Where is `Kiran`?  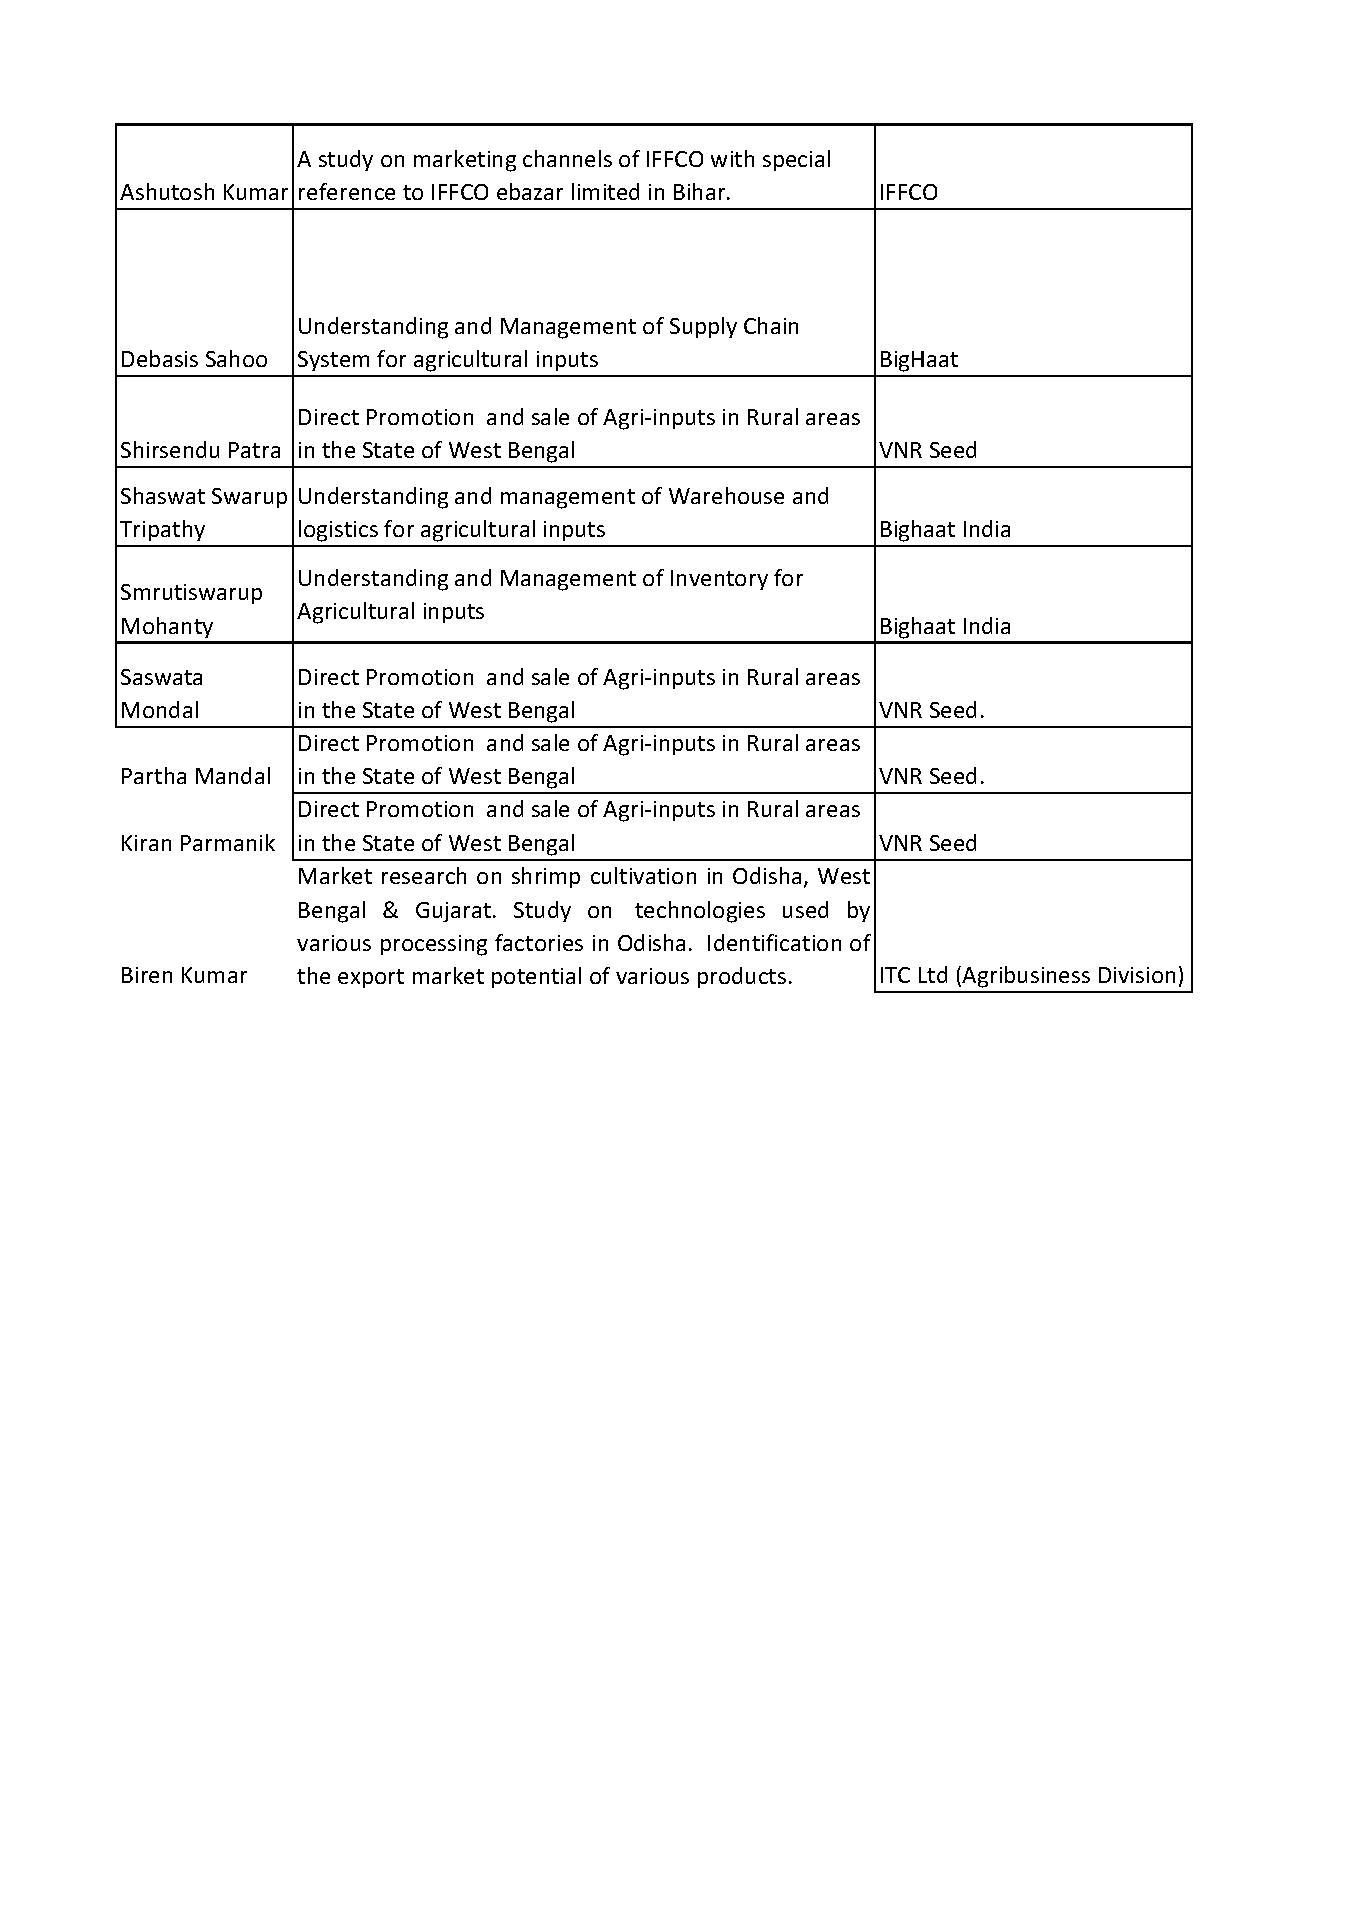
Kiran is located at coordinates (146, 843).
